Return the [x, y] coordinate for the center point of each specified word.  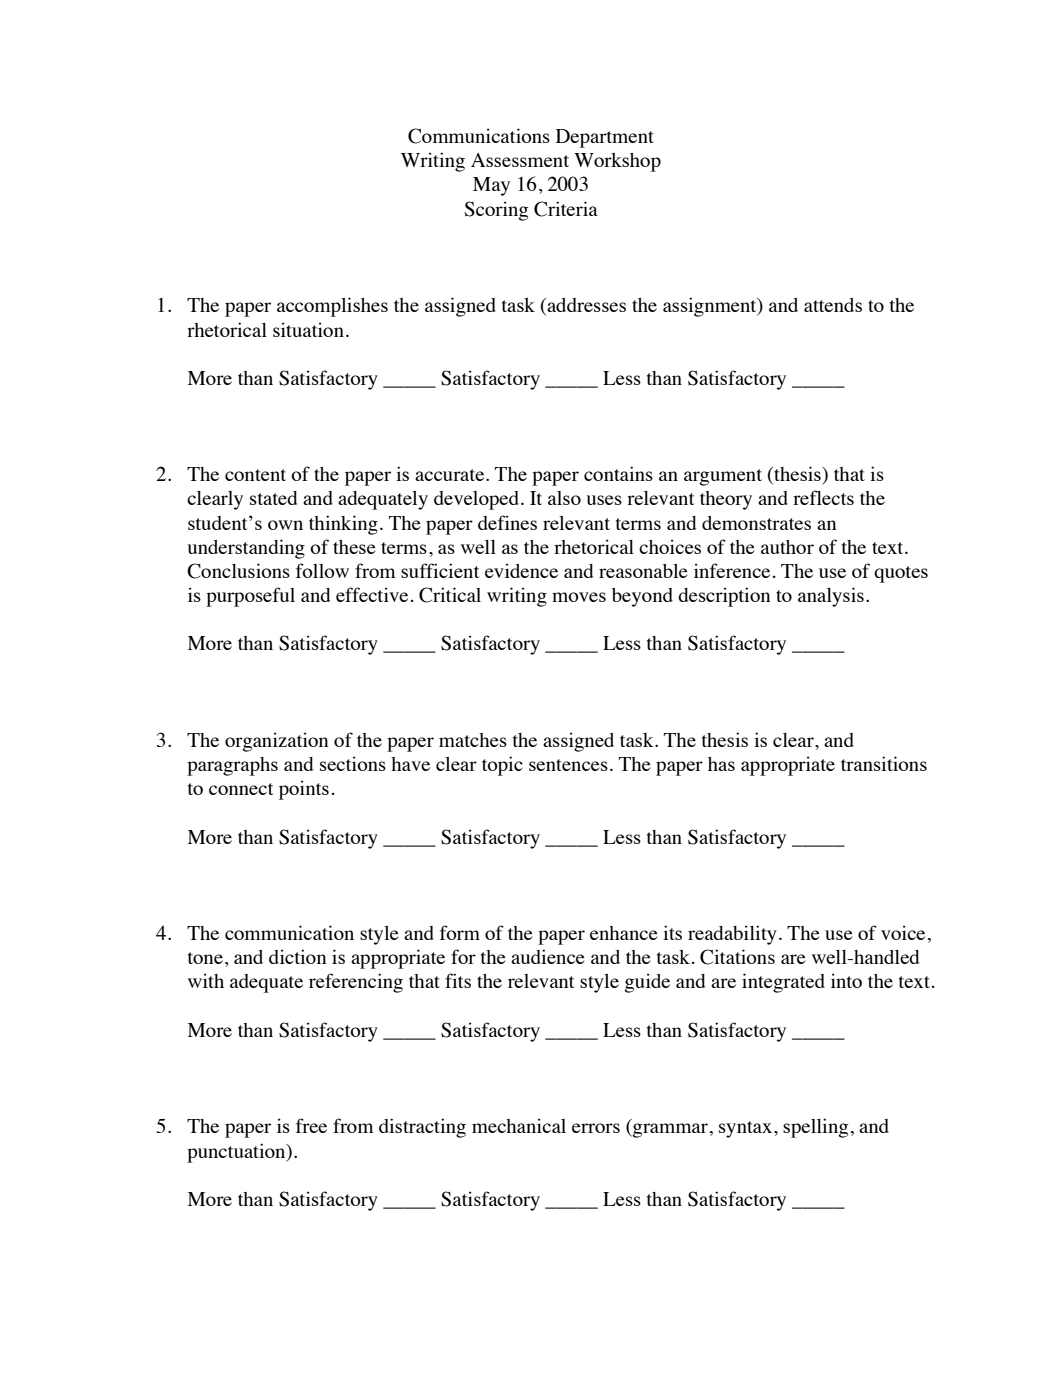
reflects [823, 497]
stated [273, 498]
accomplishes [332, 307]
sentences [568, 765]
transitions [884, 763]
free [311, 1125]
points [304, 790]
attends [833, 305]
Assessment [520, 160]
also [564, 498]
